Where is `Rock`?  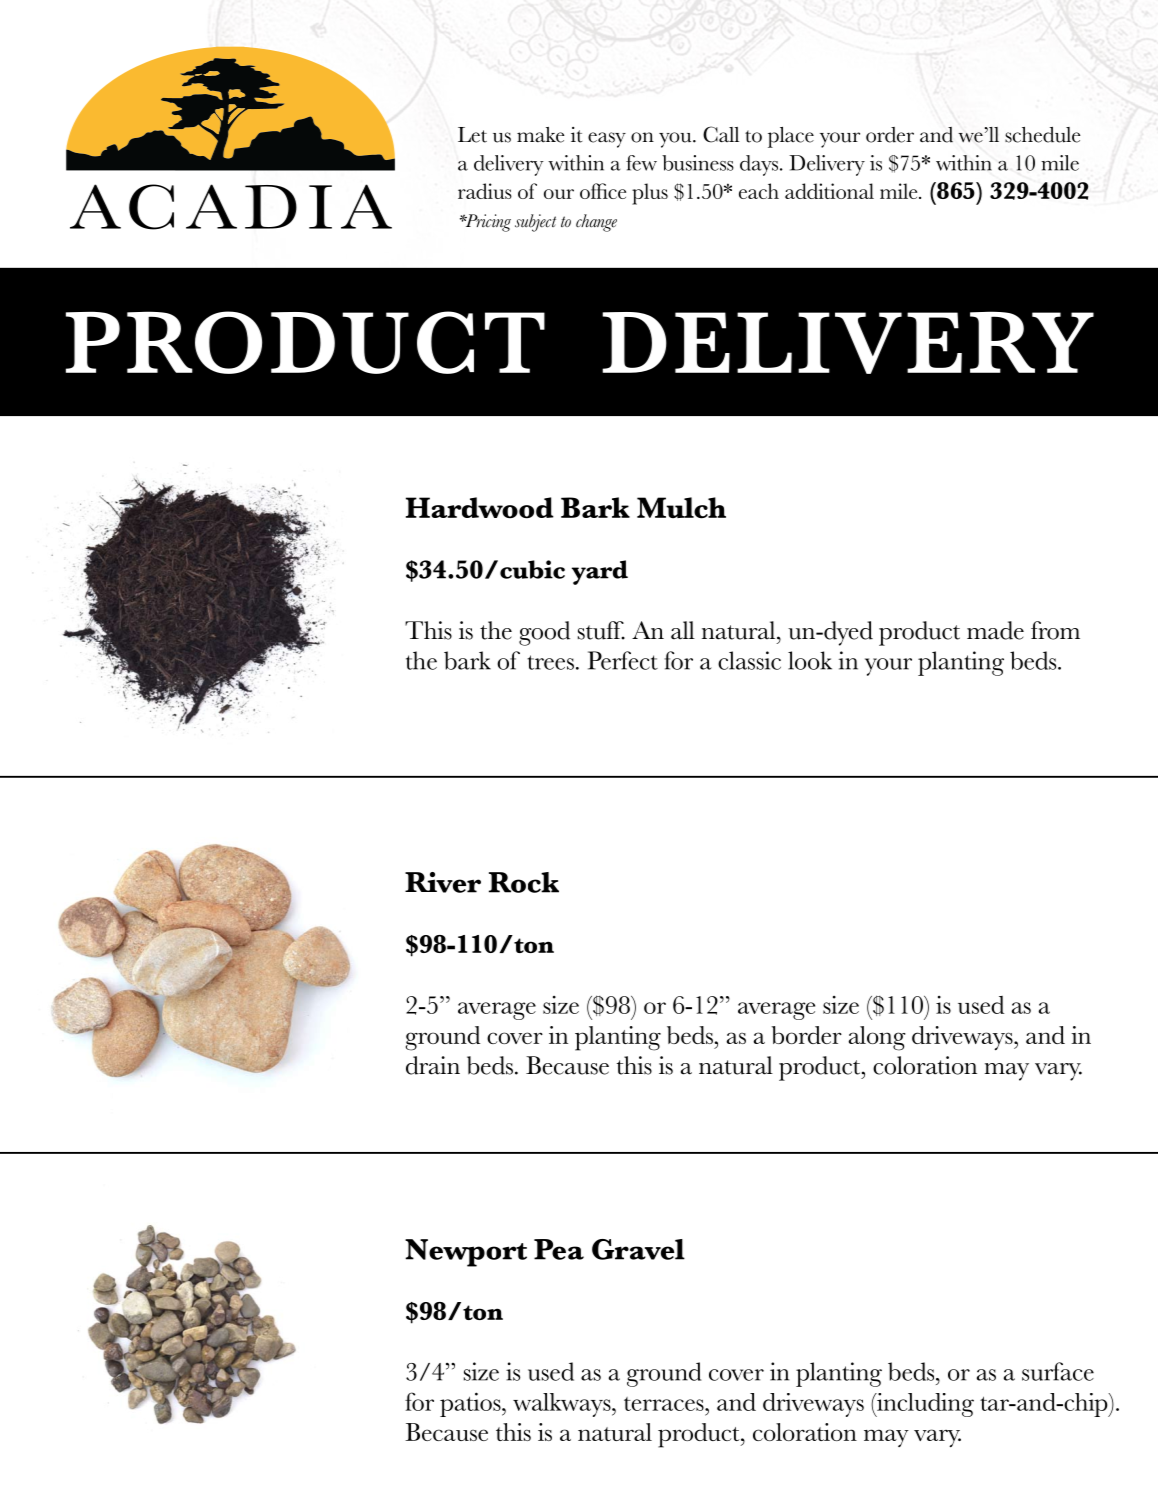
Rock is located at coordinates (524, 882).
